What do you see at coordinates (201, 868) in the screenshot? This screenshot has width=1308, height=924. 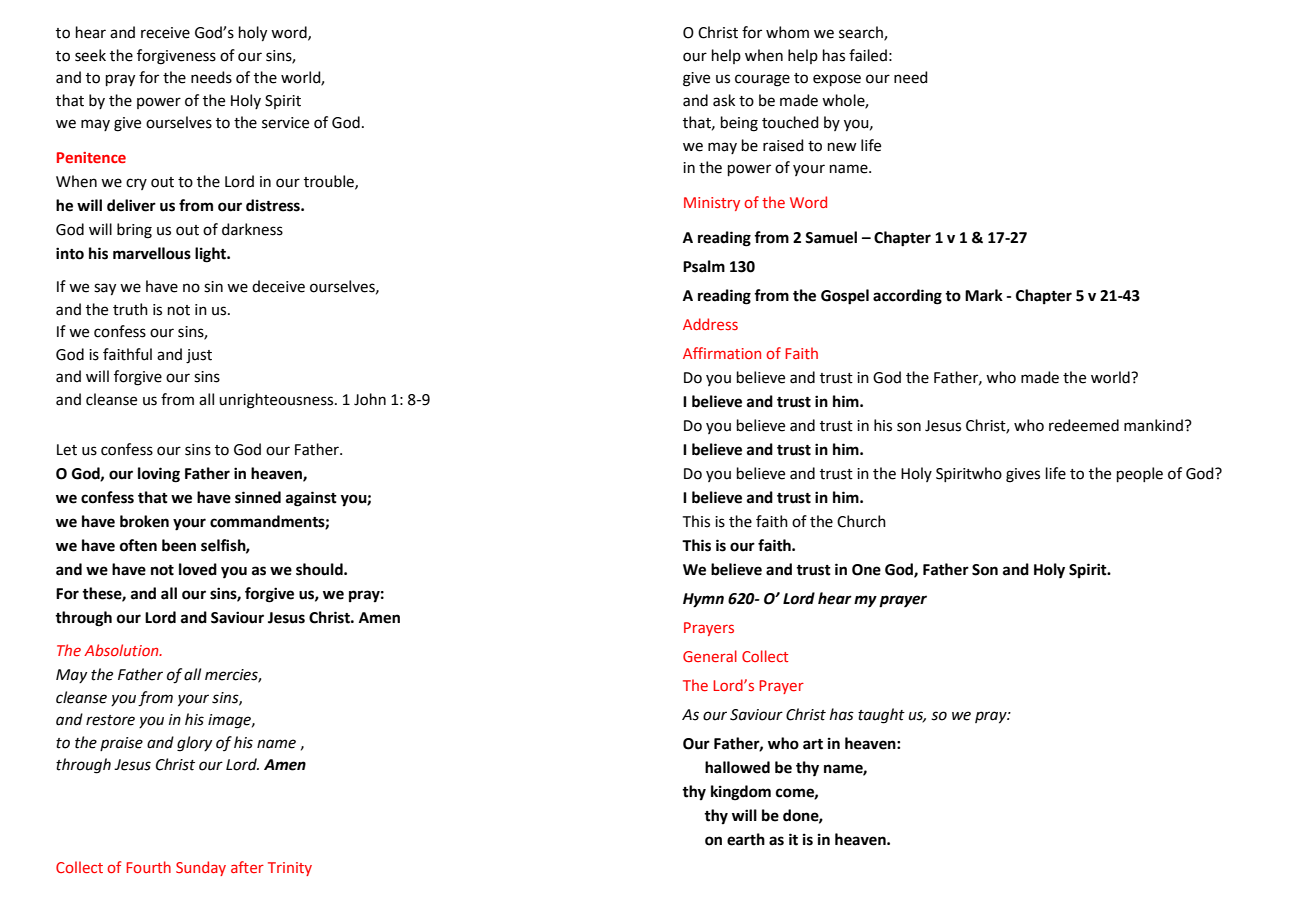 I see `Sunday` at bounding box center [201, 868].
